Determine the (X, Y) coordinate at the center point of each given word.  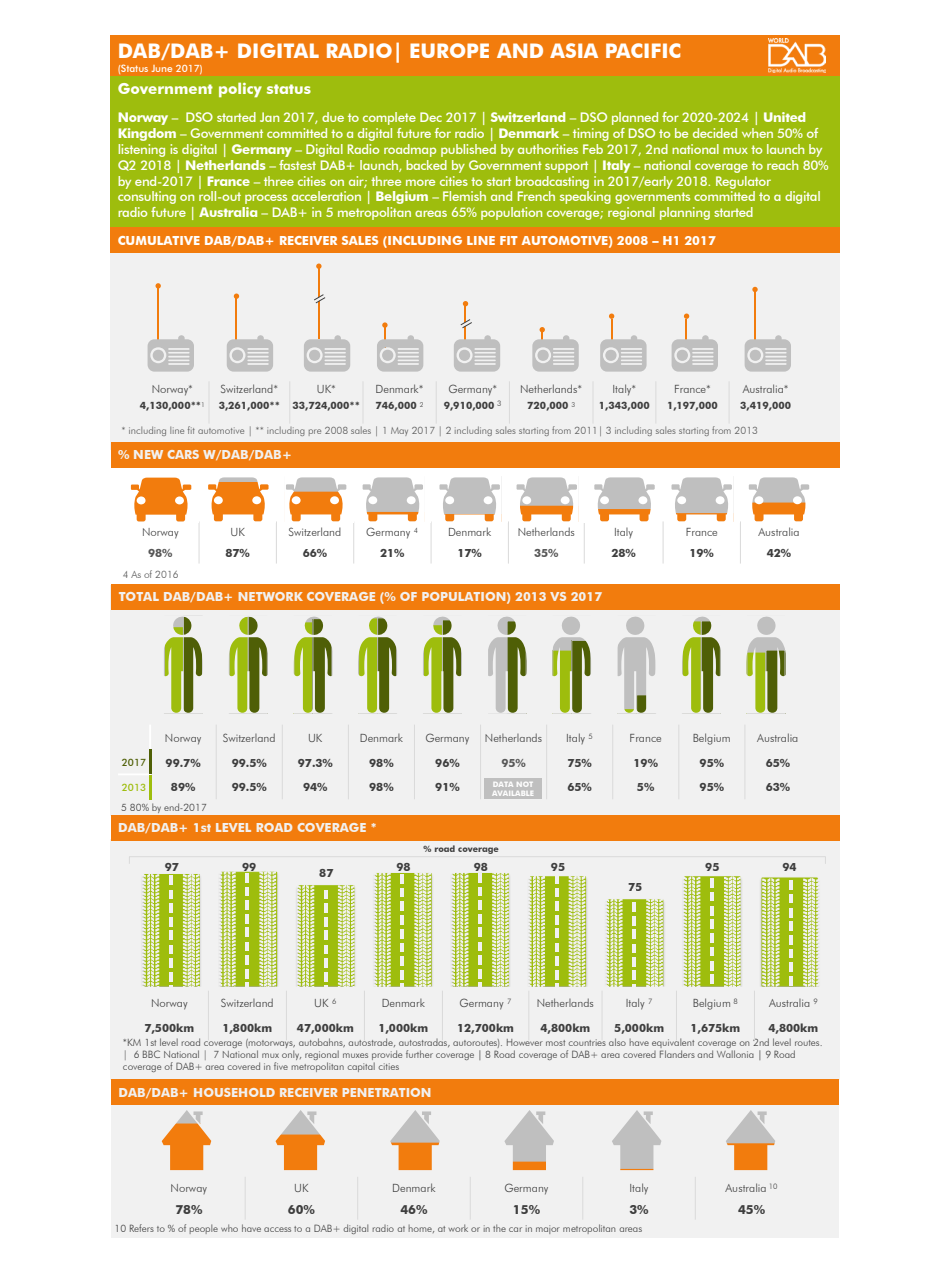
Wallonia (735, 1054)
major (548, 1229)
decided (715, 133)
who (229, 1228)
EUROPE (449, 50)
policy (240, 89)
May (399, 431)
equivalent (673, 1044)
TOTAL (139, 596)
